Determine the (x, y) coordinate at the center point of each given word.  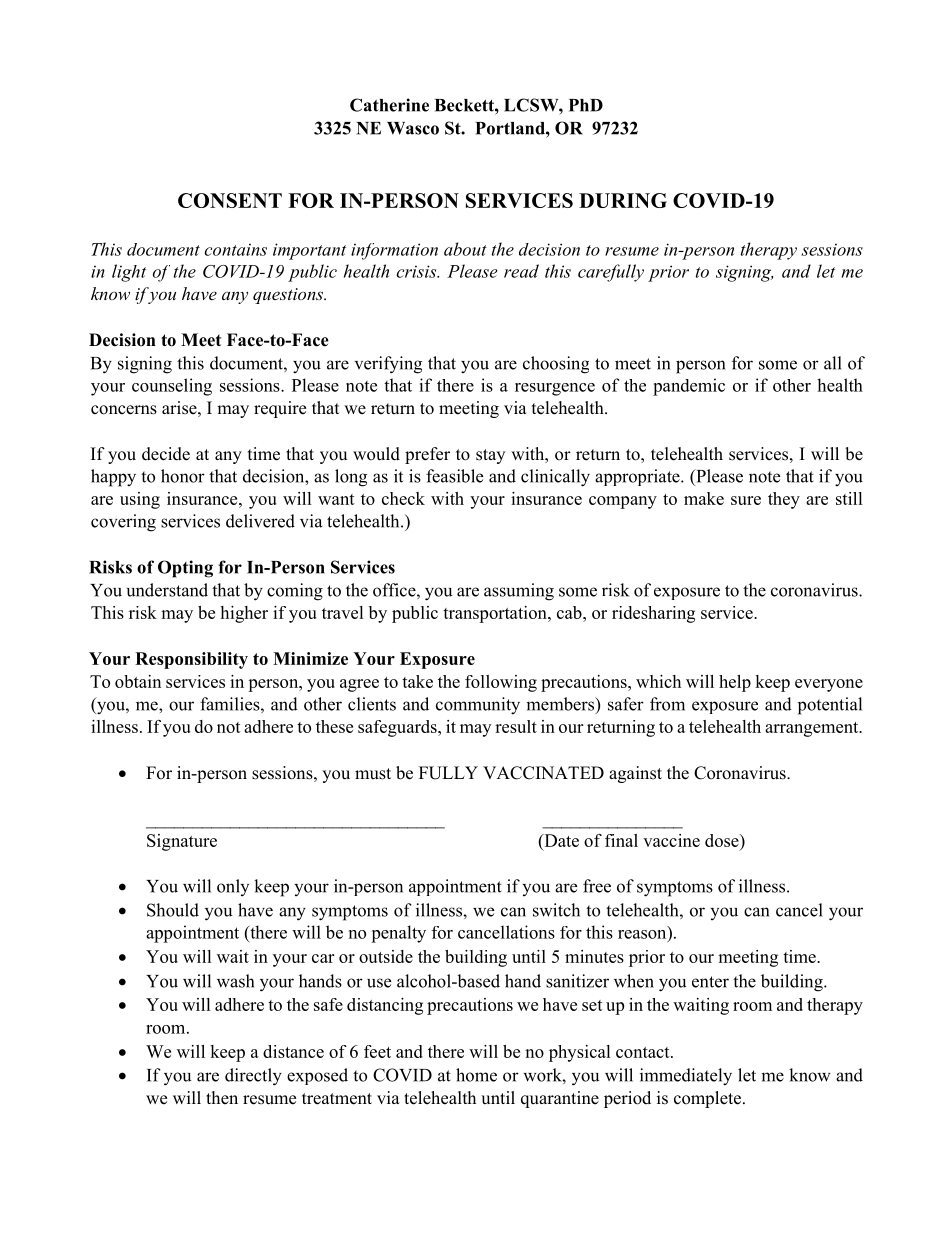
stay (490, 456)
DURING (623, 200)
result (516, 726)
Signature (182, 842)
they (784, 500)
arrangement (813, 729)
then (222, 1098)
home (476, 1075)
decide (166, 454)
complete (707, 1099)
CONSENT (230, 200)
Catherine (389, 105)
